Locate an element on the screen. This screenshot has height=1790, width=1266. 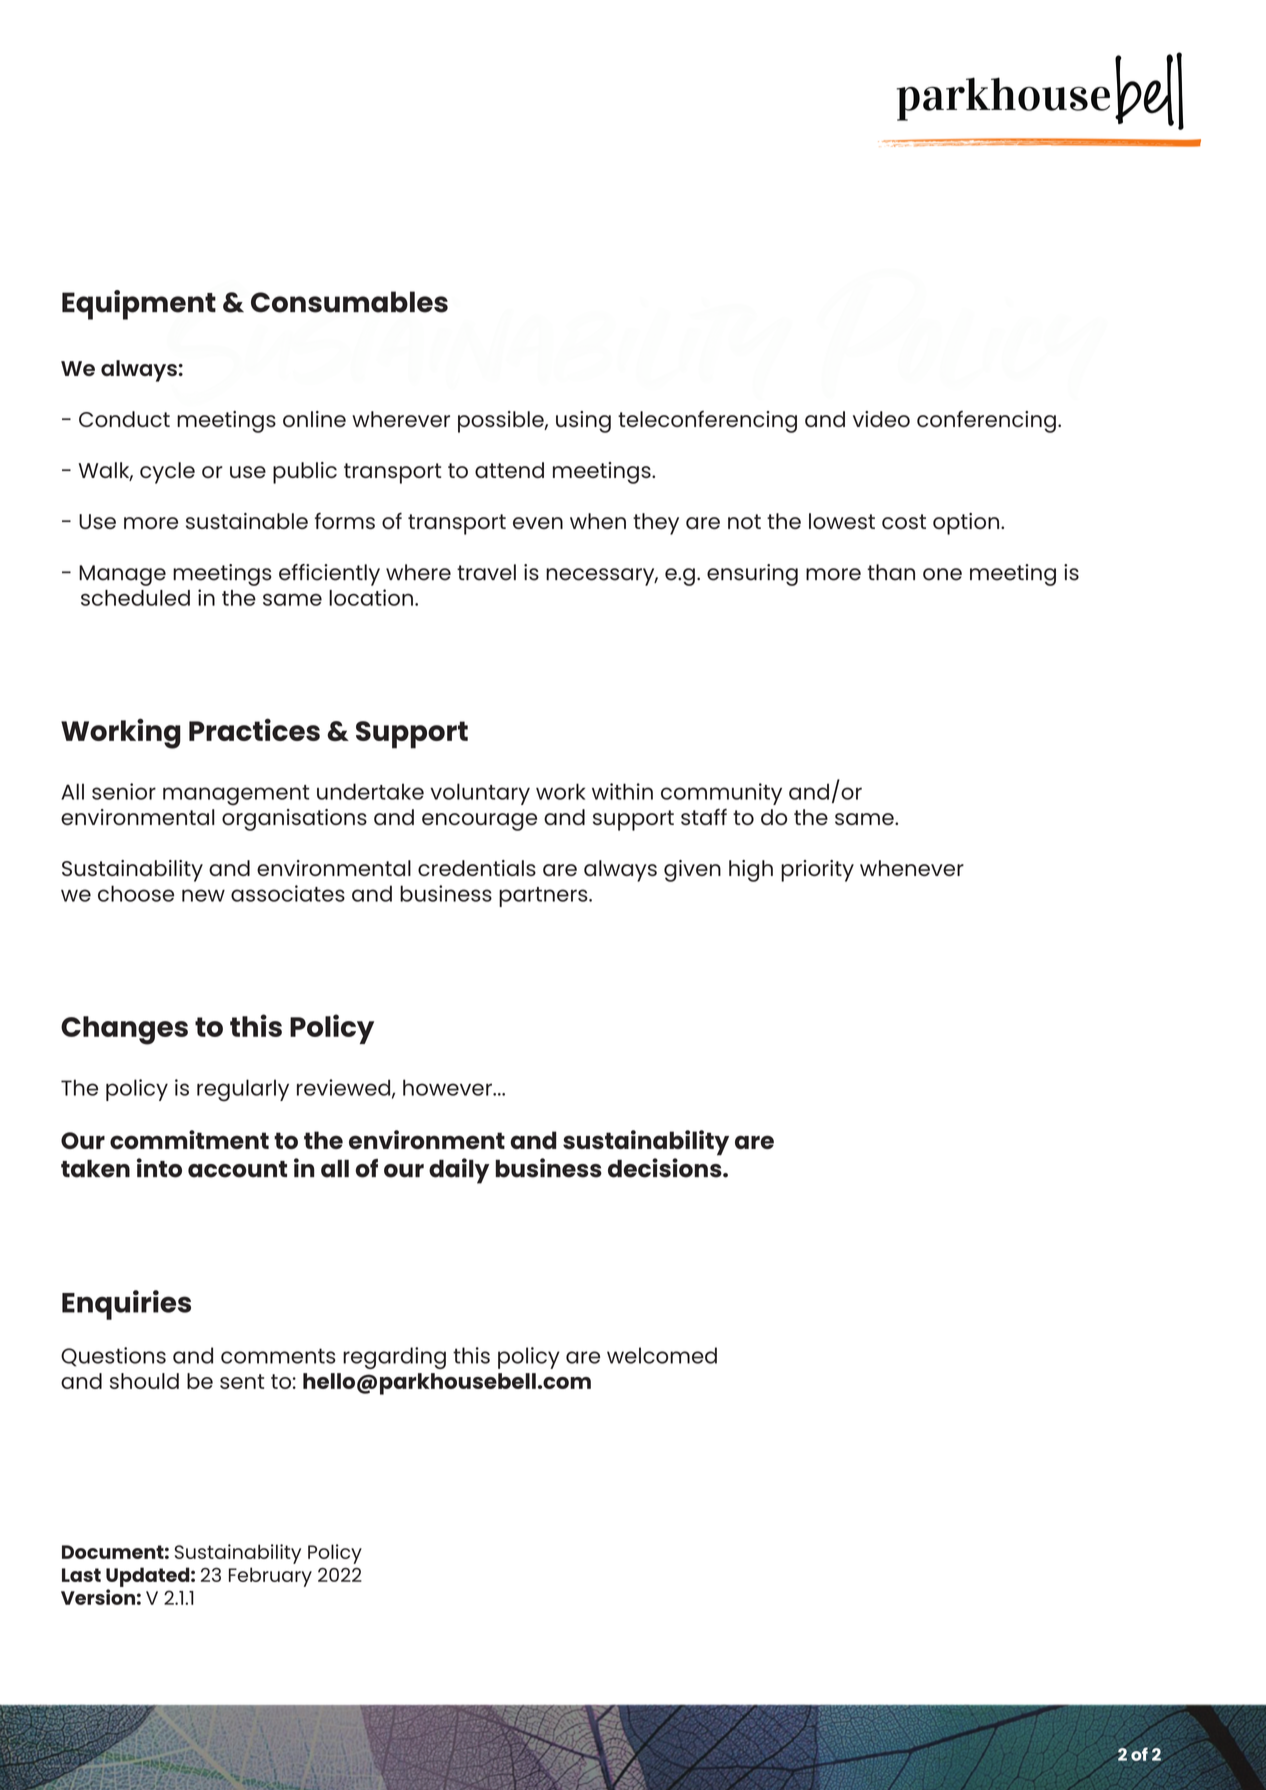
partners is located at coordinates (544, 897).
